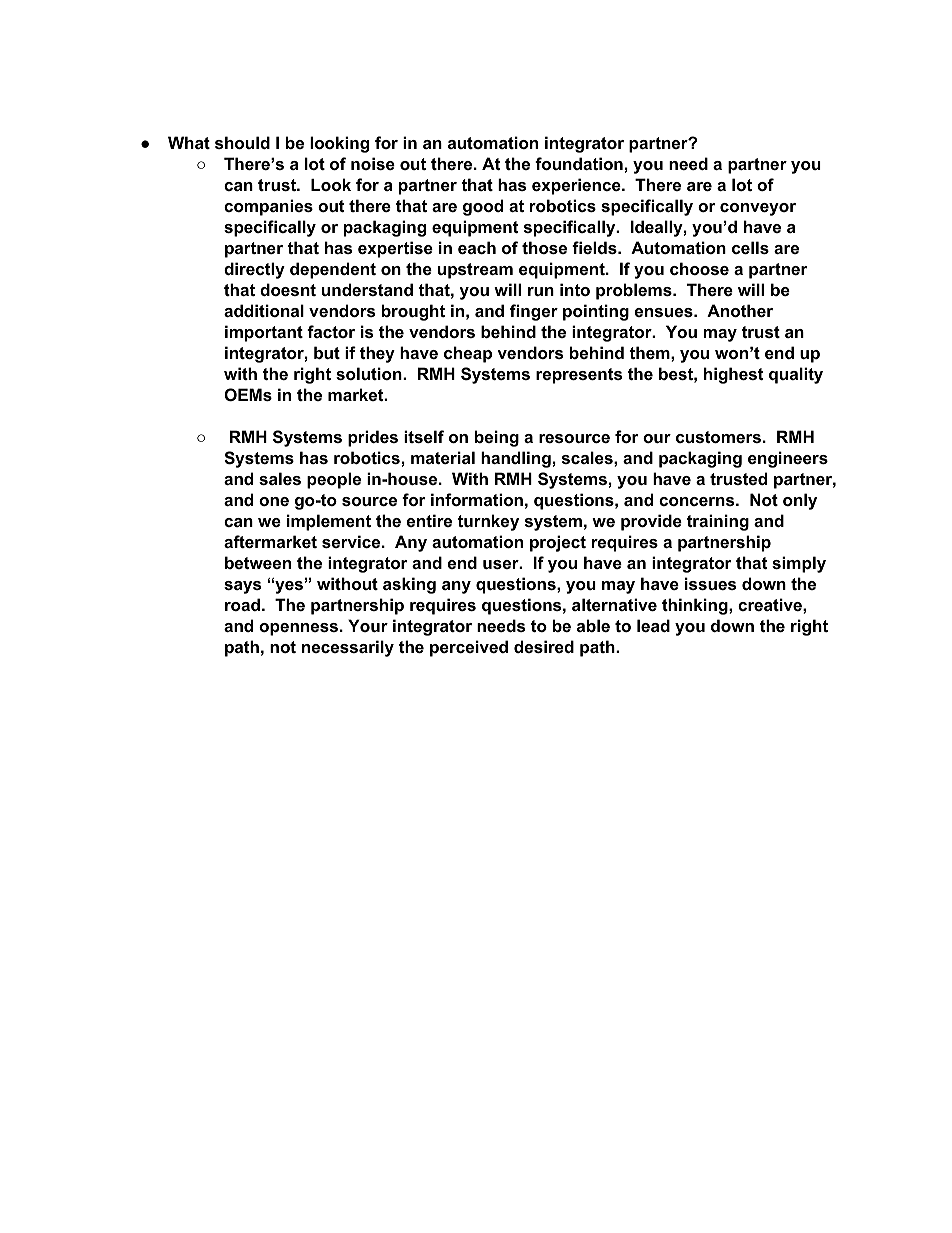  Describe the element at coordinates (254, 270) in the screenshot. I see `directly` at that location.
